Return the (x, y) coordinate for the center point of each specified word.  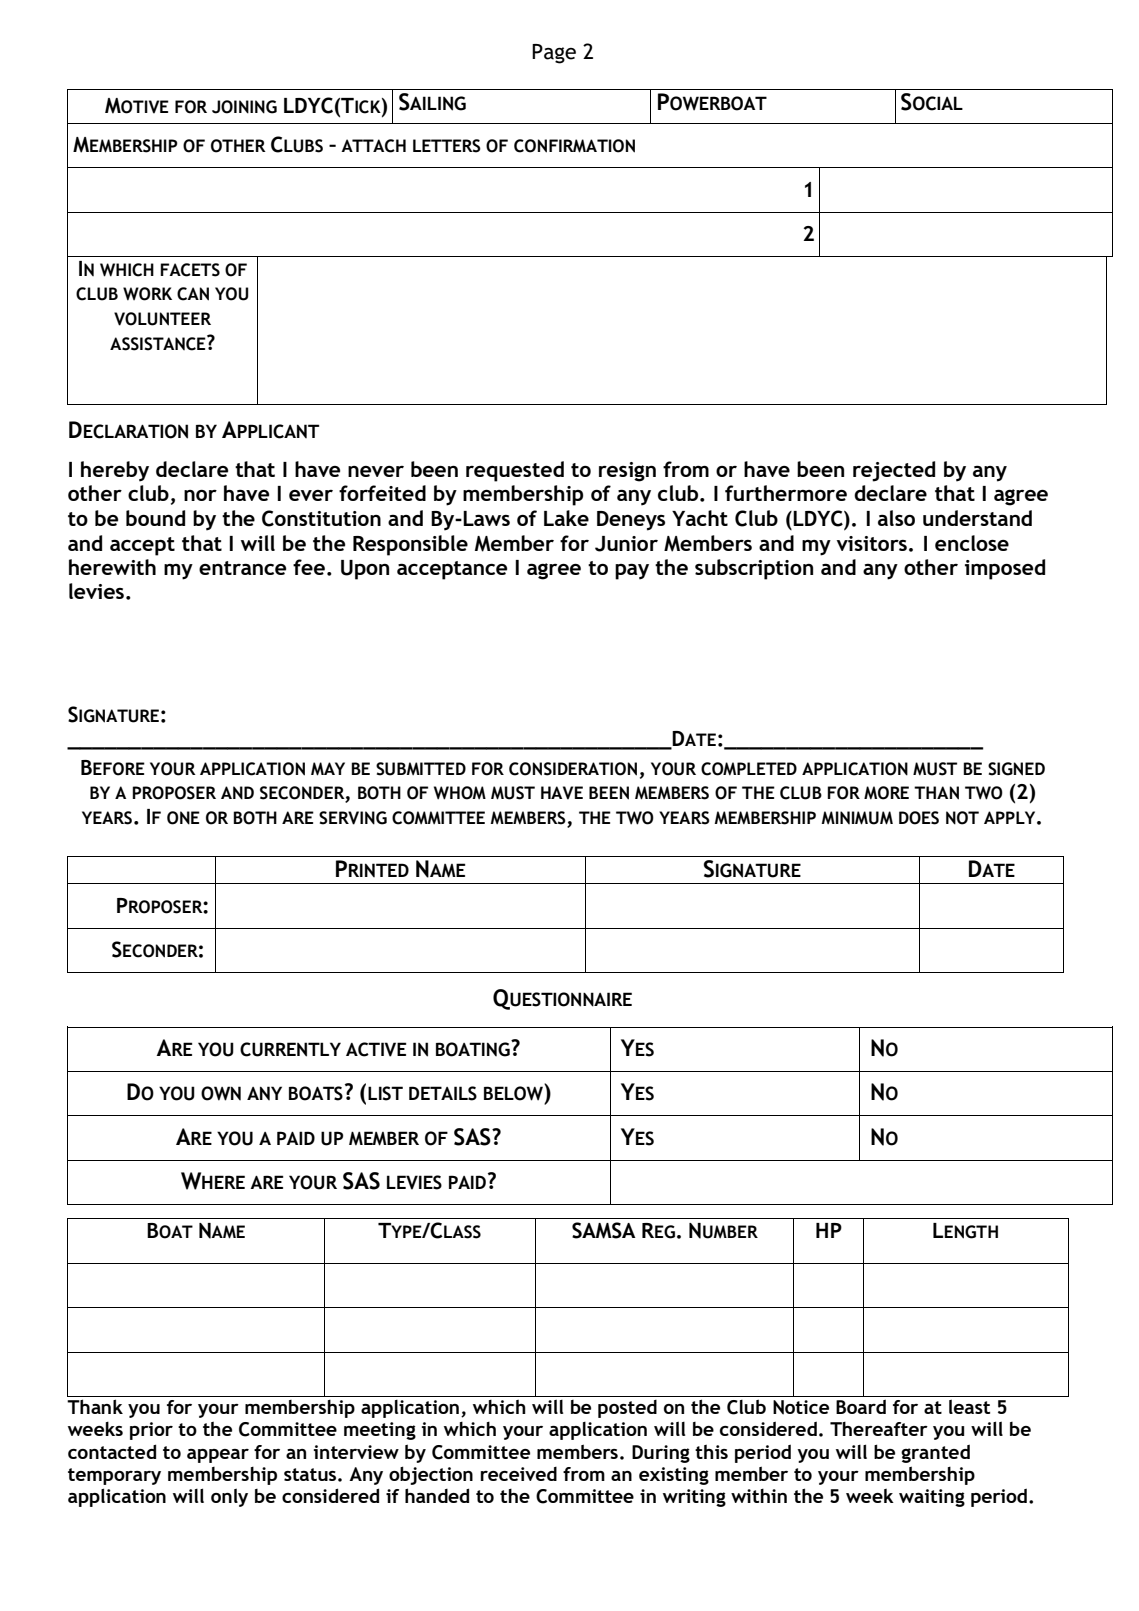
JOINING (244, 107)
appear (218, 1456)
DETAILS (443, 1093)
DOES (919, 818)
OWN (221, 1093)
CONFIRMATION (574, 146)
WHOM (460, 793)
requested (515, 471)
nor (200, 495)
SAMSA (604, 1230)
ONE (183, 818)
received (518, 1474)
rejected (894, 471)
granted (935, 1453)
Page (554, 54)
